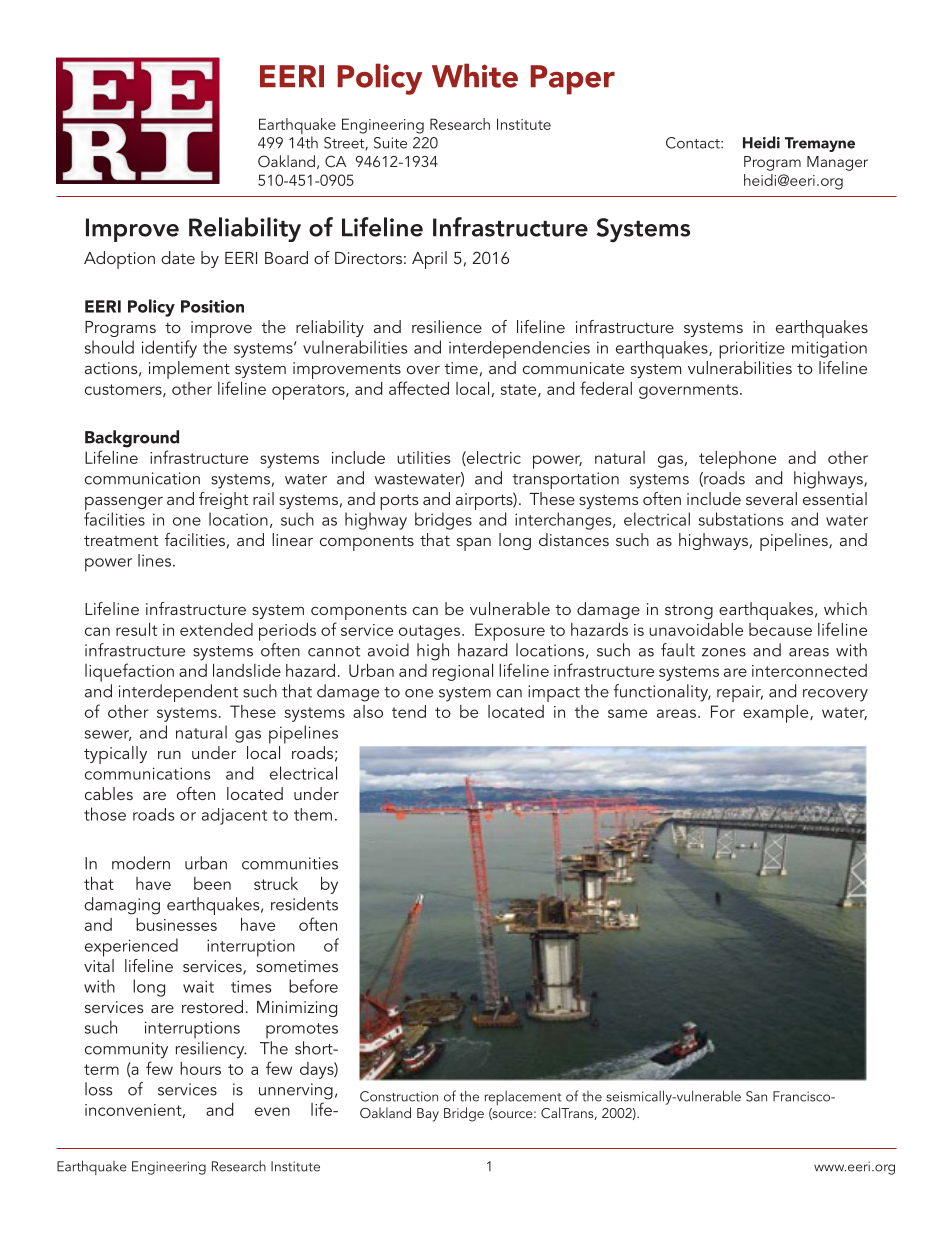 Image resolution: width=952 pixels, height=1233 pixels. I want to click on interdependent, so click(178, 693).
